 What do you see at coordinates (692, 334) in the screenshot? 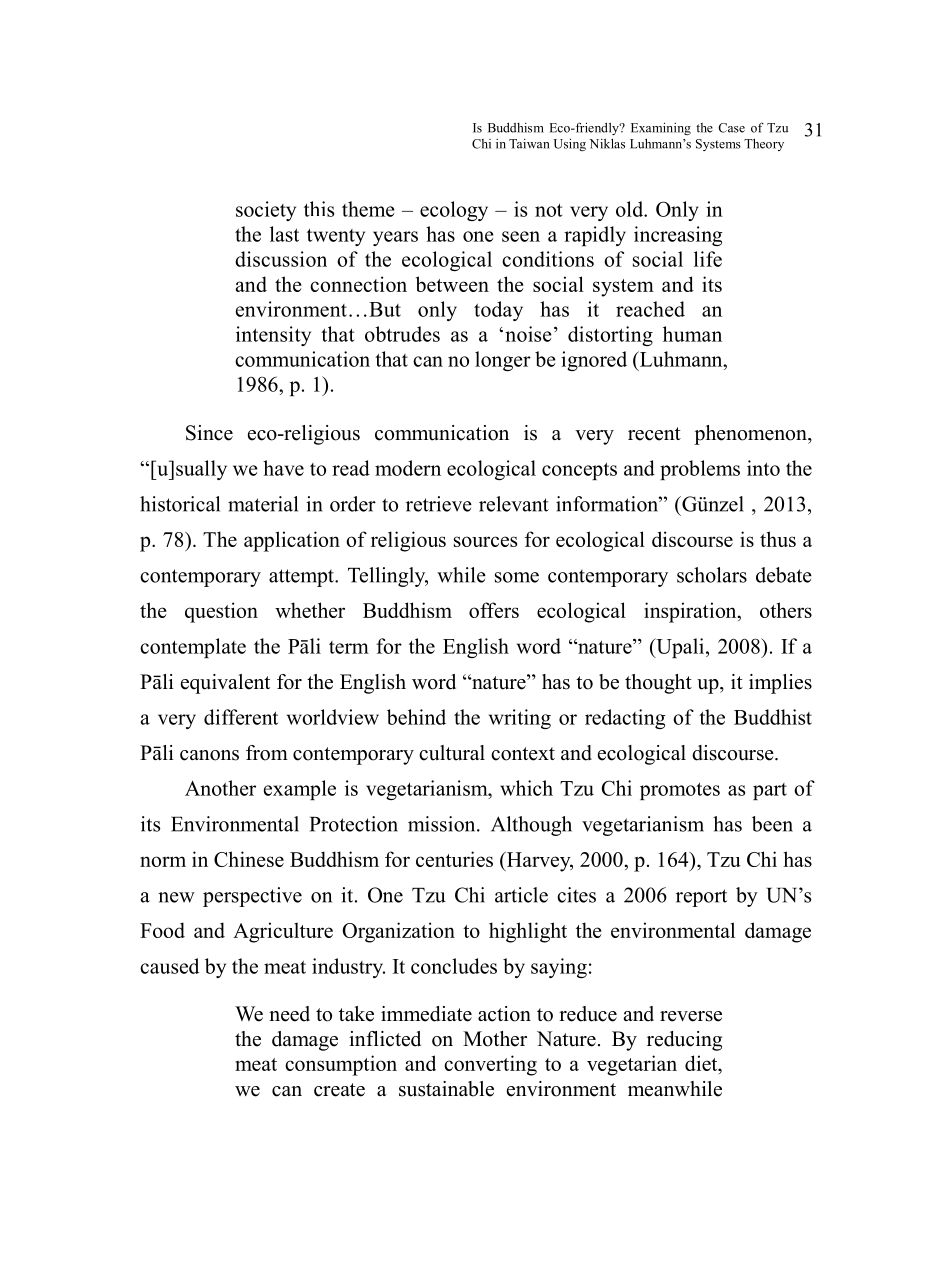
I see `human` at bounding box center [692, 334].
